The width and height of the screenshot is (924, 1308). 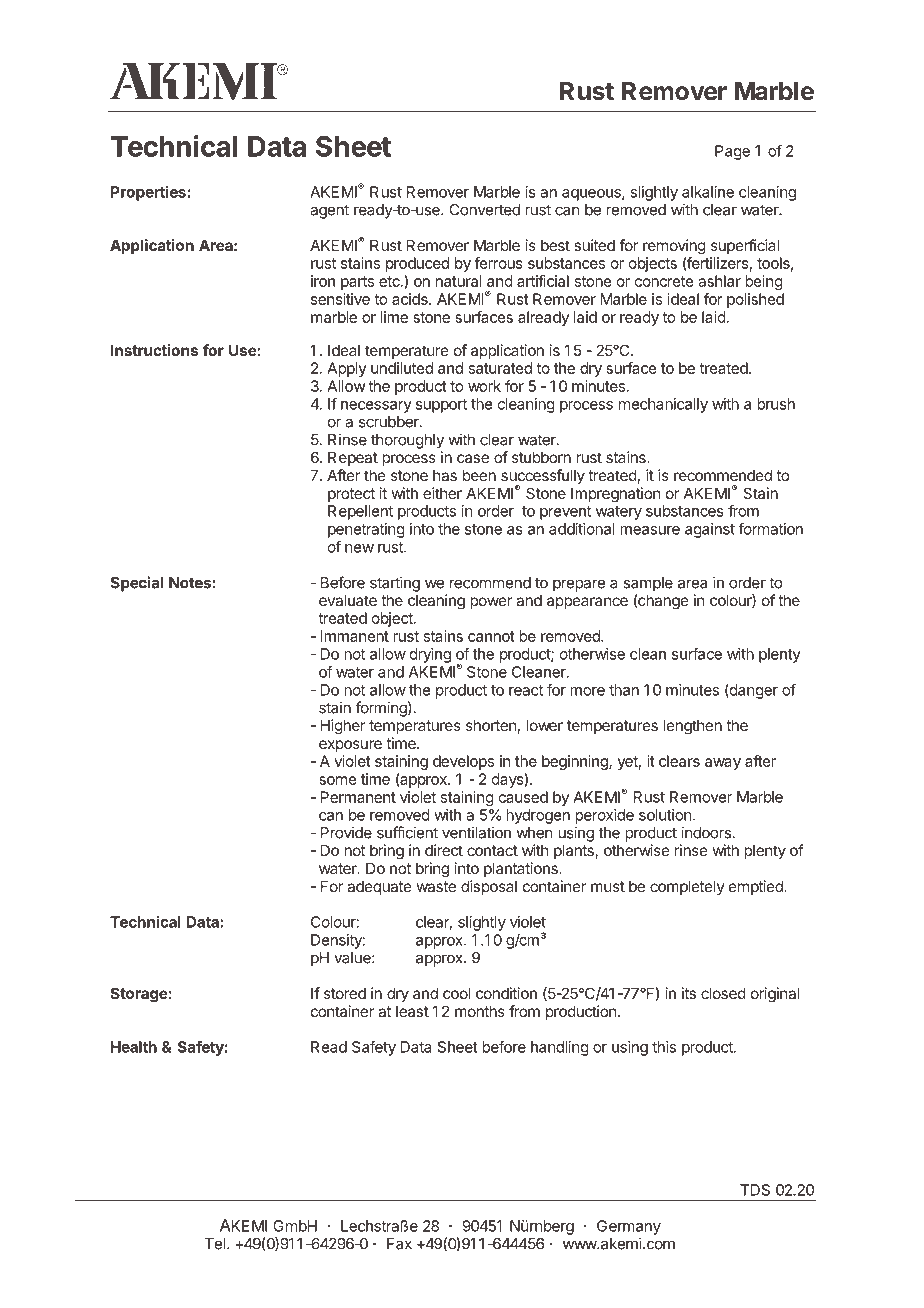 I want to click on Fax, so click(x=399, y=1244).
